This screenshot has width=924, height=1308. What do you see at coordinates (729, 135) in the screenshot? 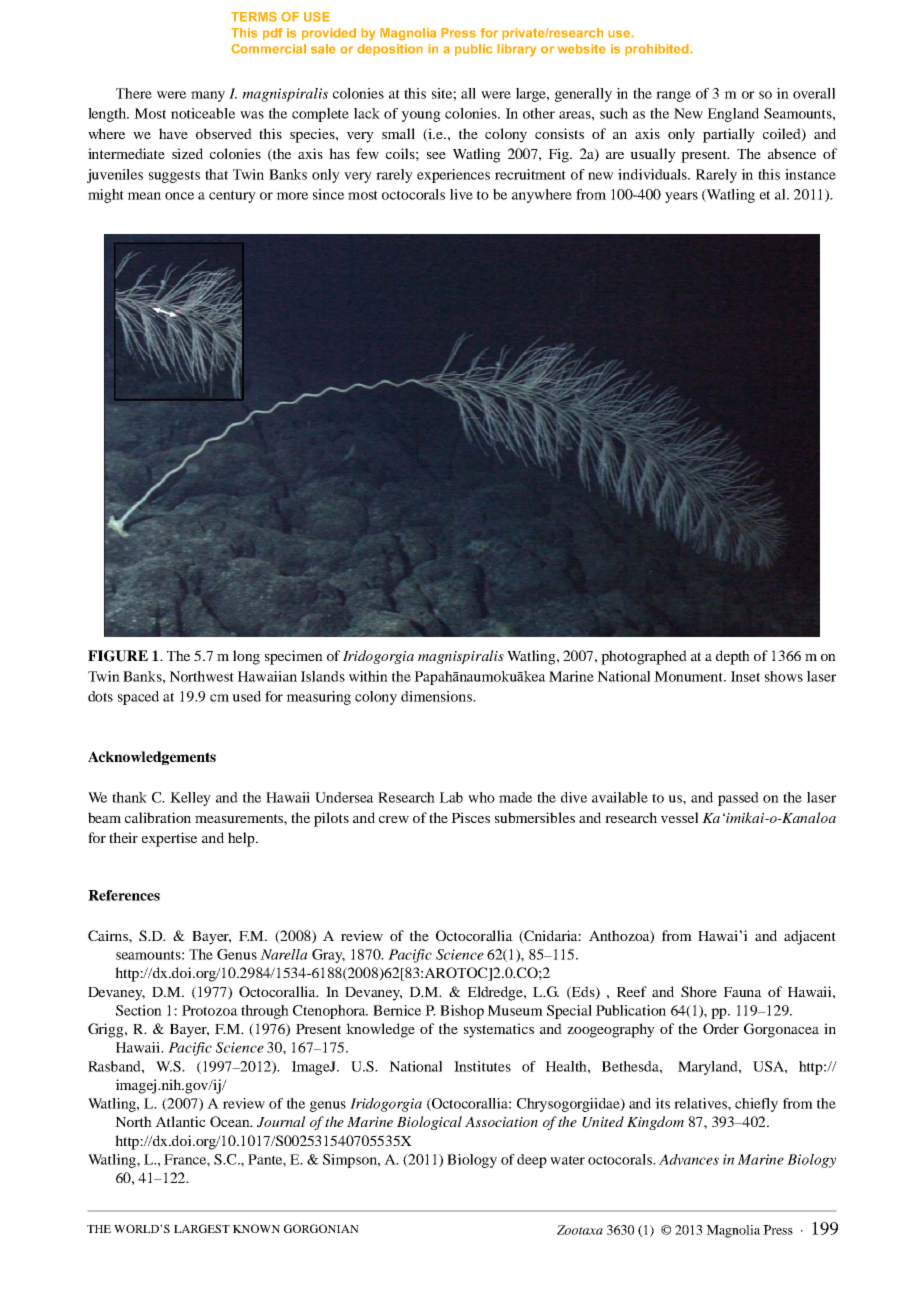
I see `partially` at bounding box center [729, 135].
